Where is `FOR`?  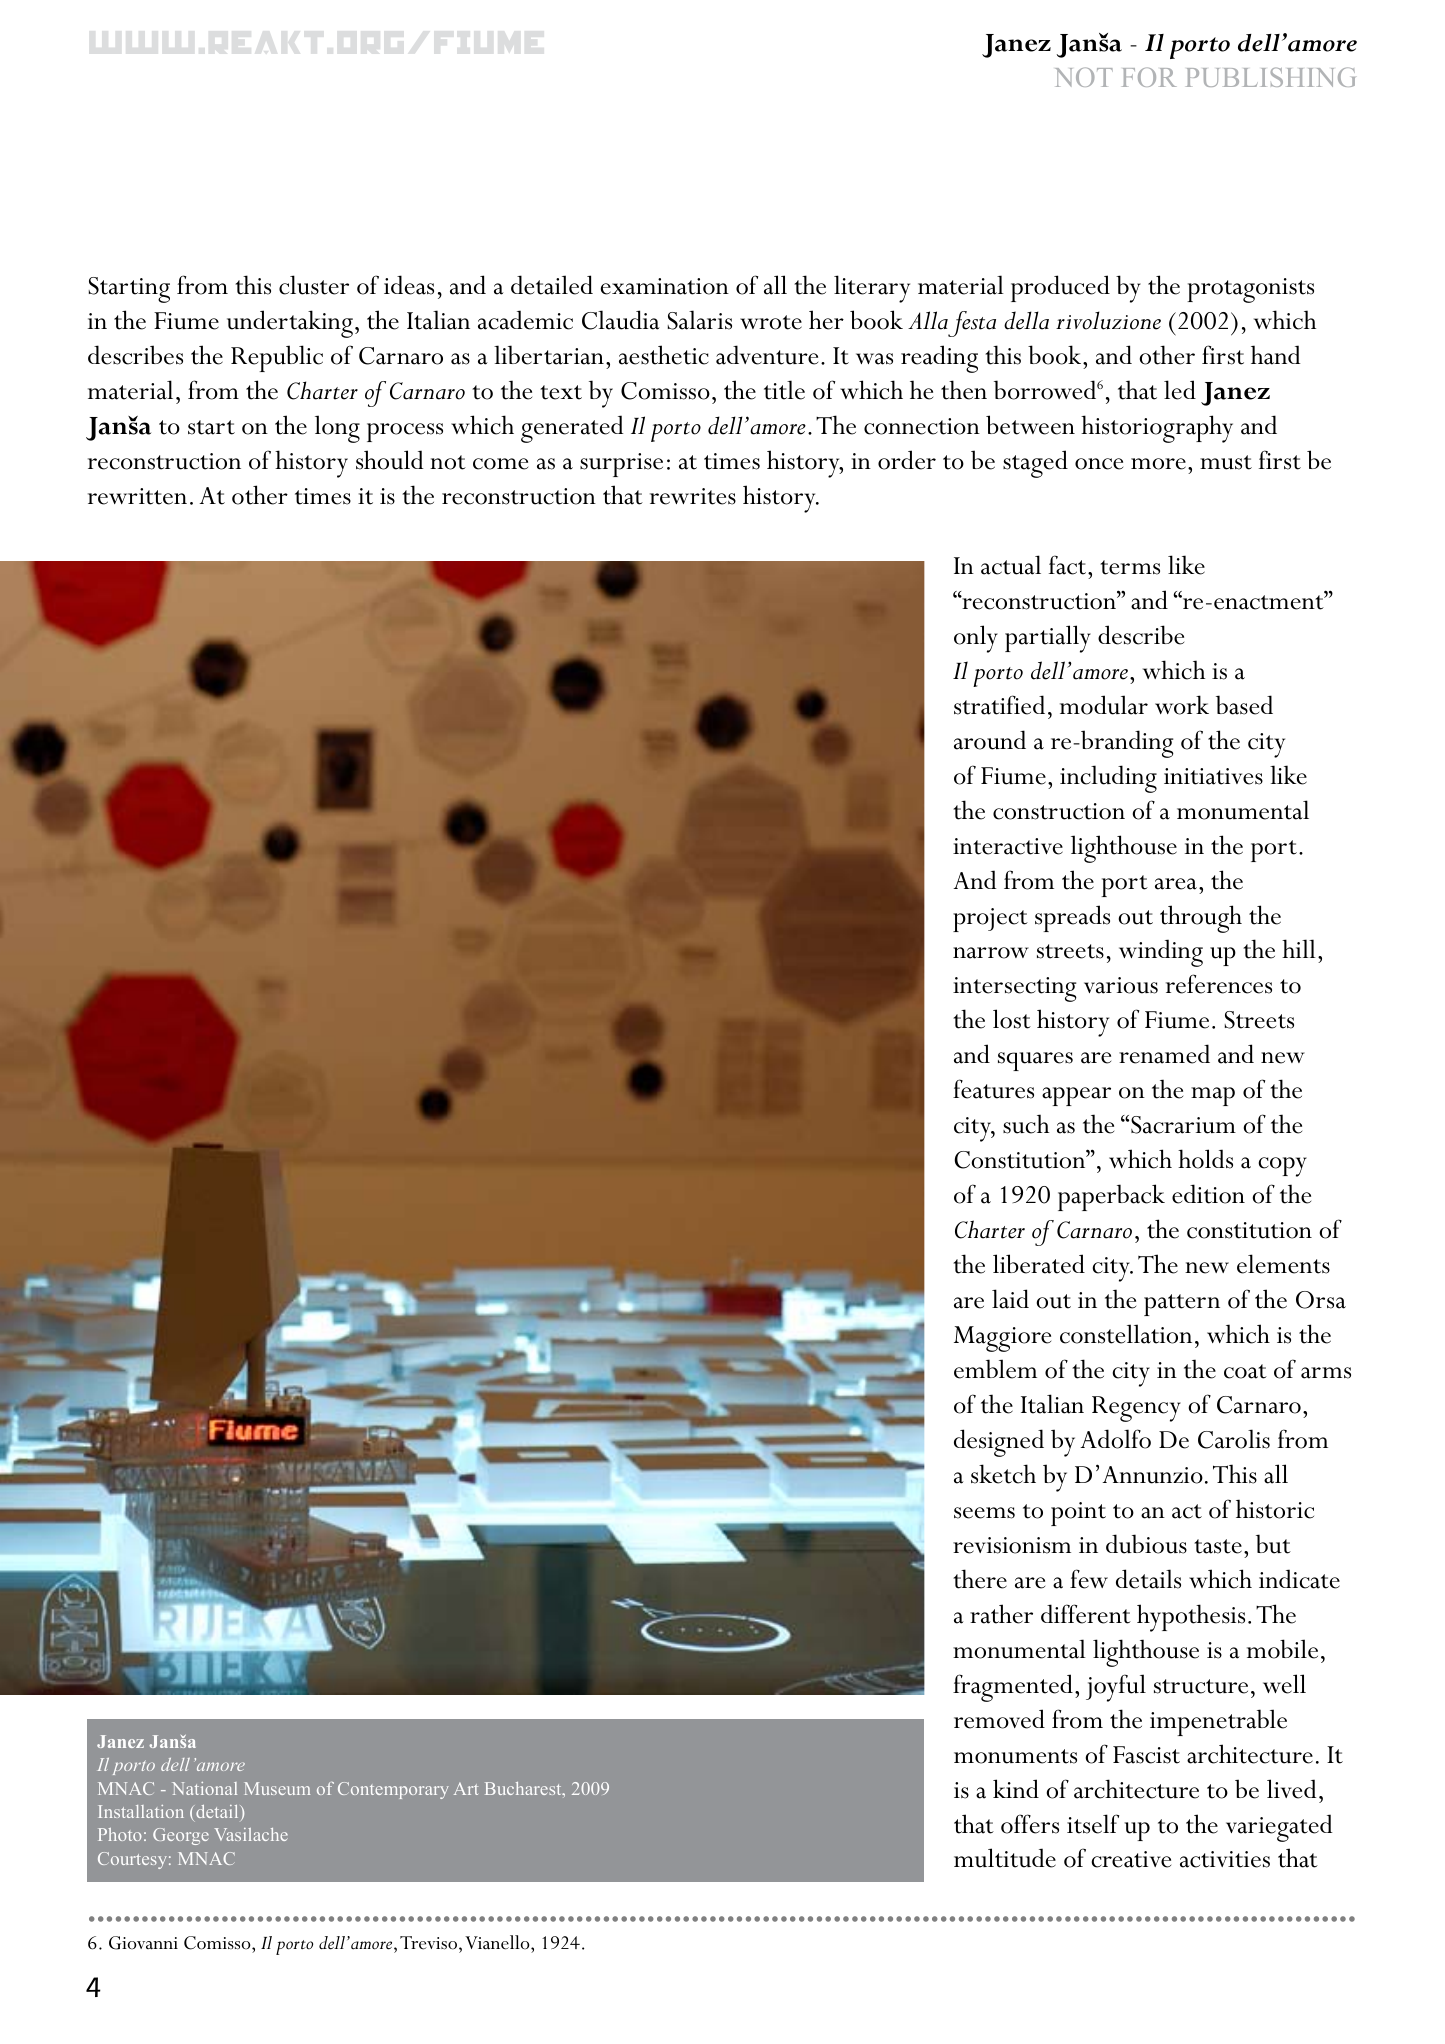 FOR is located at coordinates (1149, 77).
